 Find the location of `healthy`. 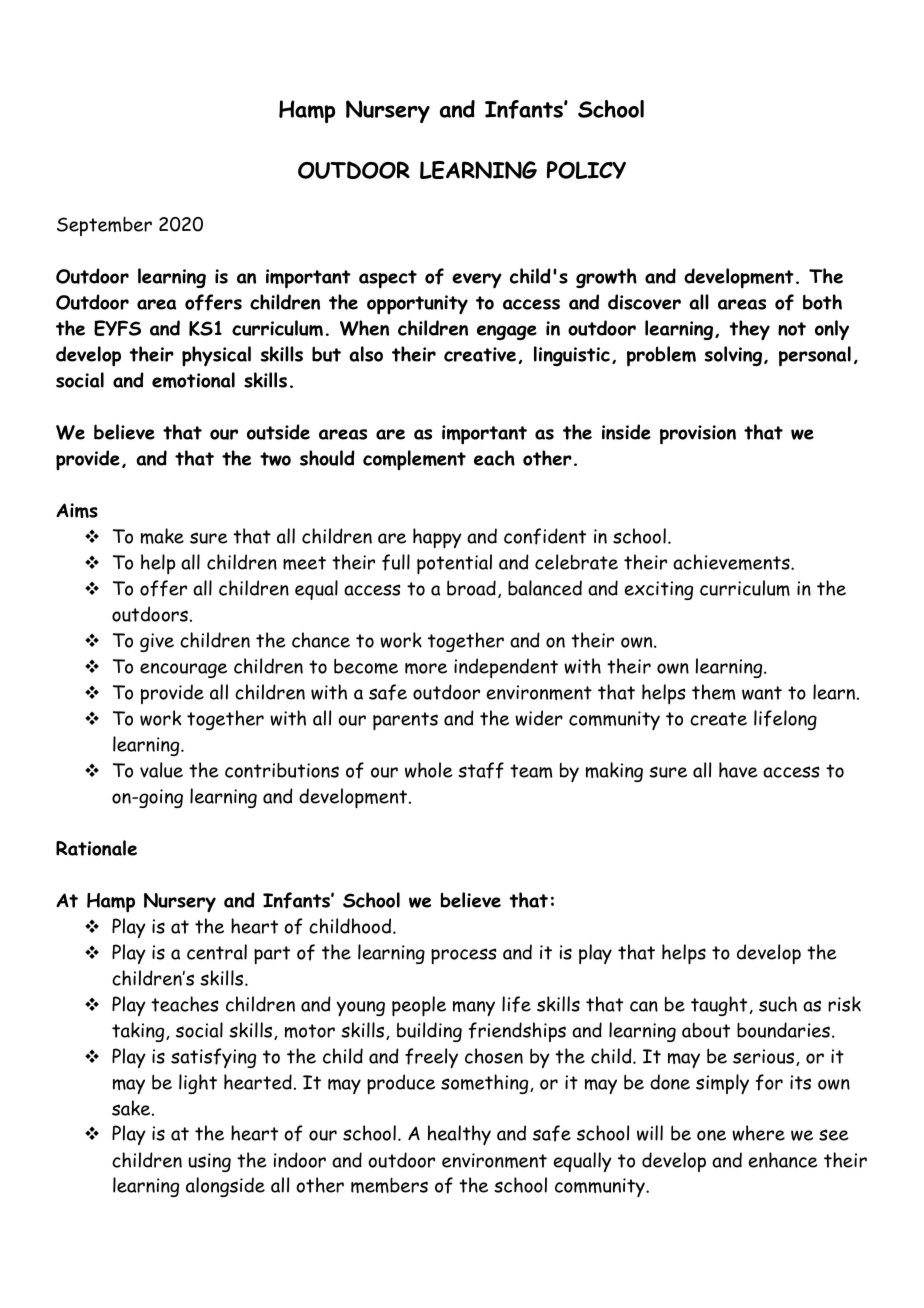

healthy is located at coordinates (459, 1135).
